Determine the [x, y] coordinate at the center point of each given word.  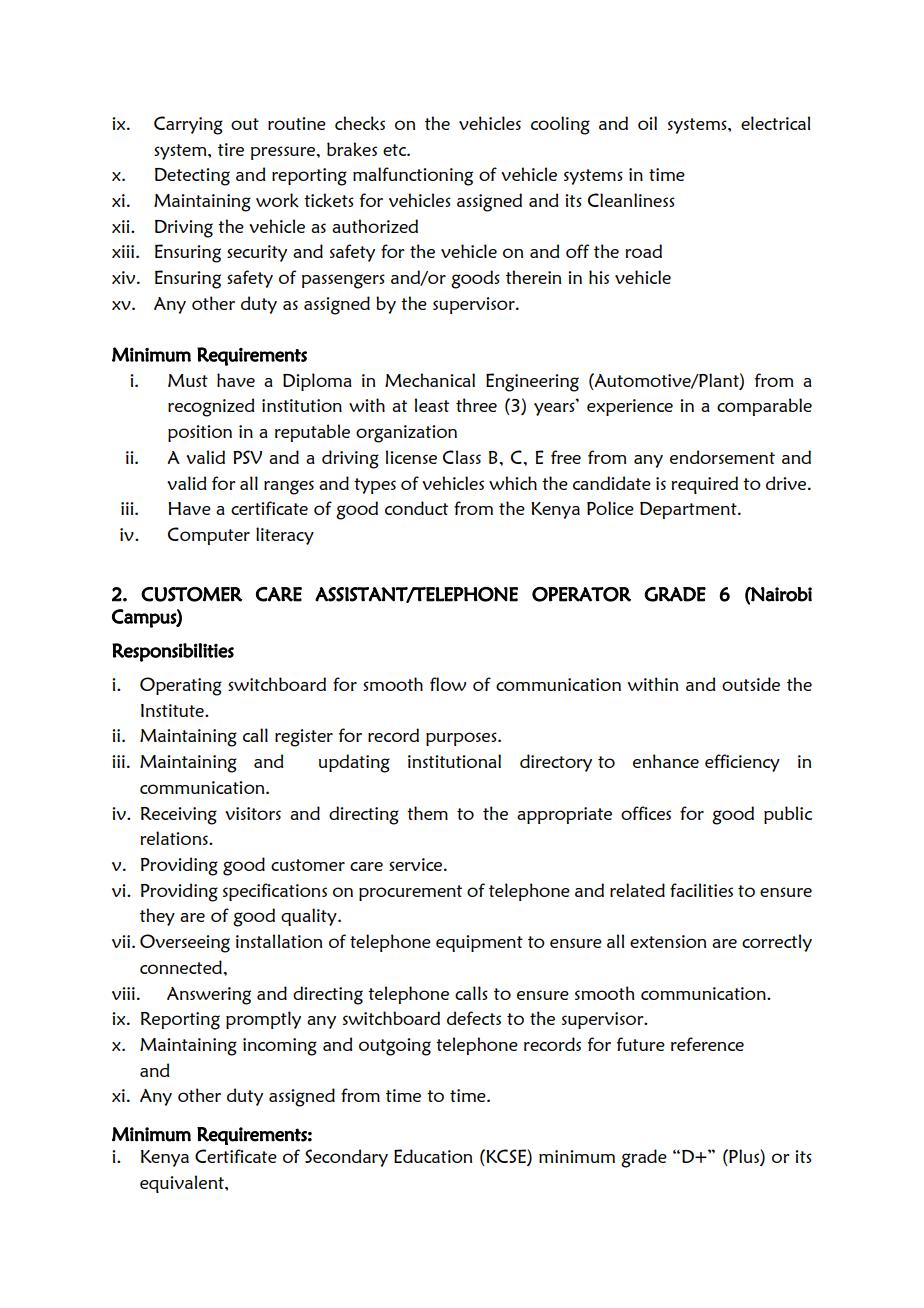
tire [231, 149]
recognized [211, 407]
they [157, 917]
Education [433, 1156]
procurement [410, 893]
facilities [701, 890]
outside [751, 684]
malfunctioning [413, 176]
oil [647, 123]
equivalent [183, 1184]
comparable [764, 407]
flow [448, 684]
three [476, 405]
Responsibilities [173, 652]
